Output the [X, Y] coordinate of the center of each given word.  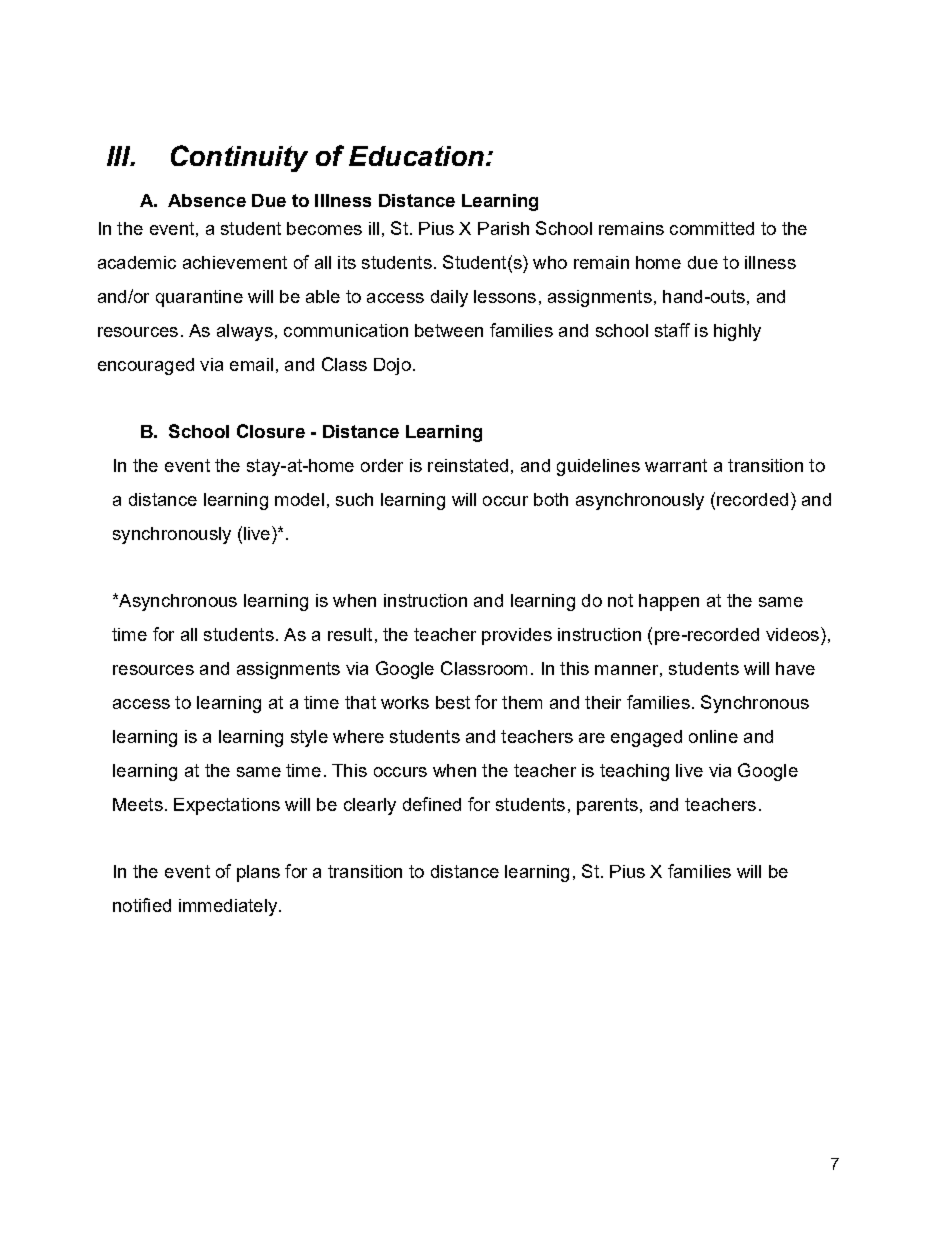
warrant [676, 465]
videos [792, 634]
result [350, 634]
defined [432, 804]
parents [607, 806]
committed [712, 228]
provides [517, 636]
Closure [271, 431]
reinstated [468, 465]
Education [416, 156]
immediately [229, 907]
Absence [207, 200]
